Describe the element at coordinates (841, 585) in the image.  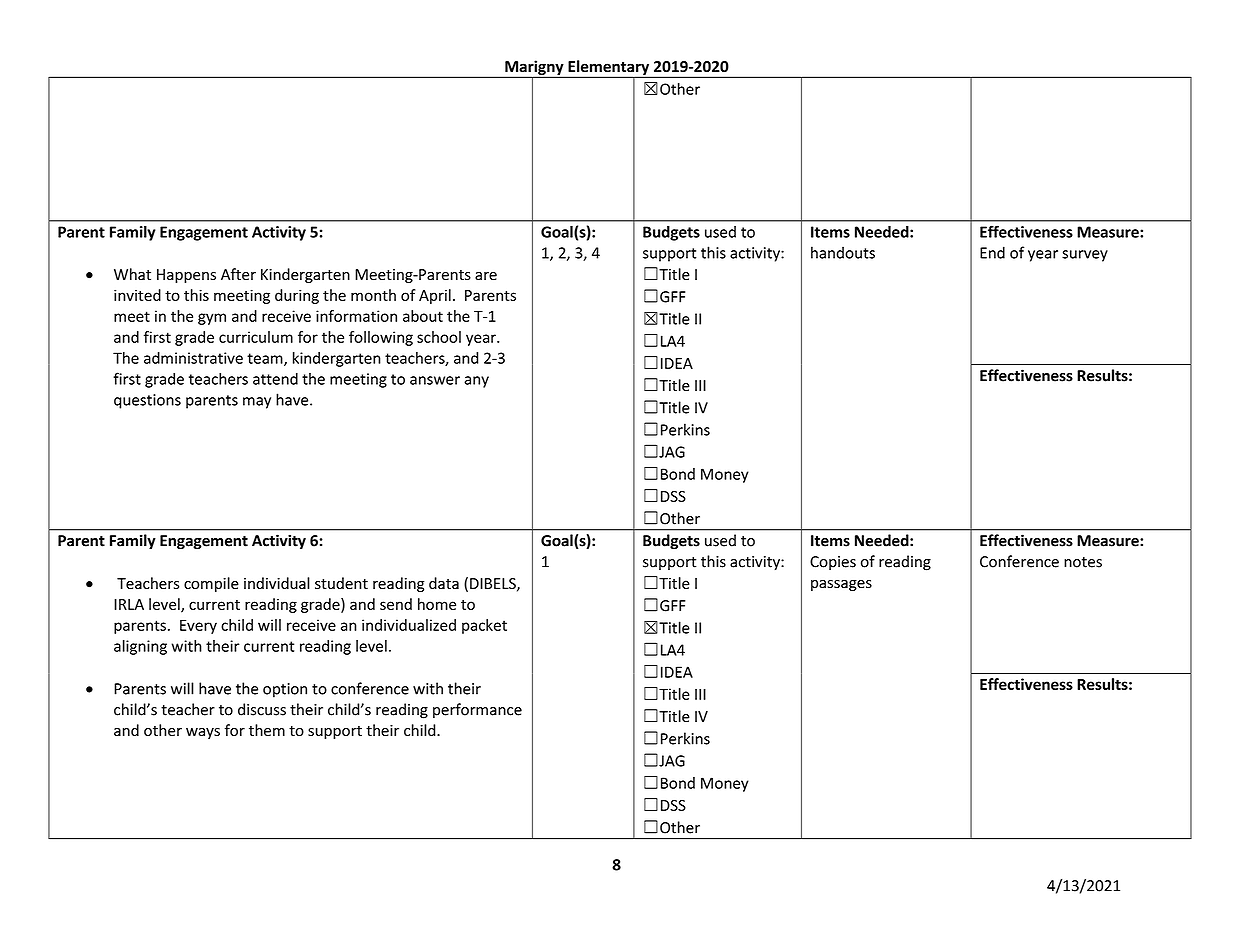
I see `passages` at that location.
